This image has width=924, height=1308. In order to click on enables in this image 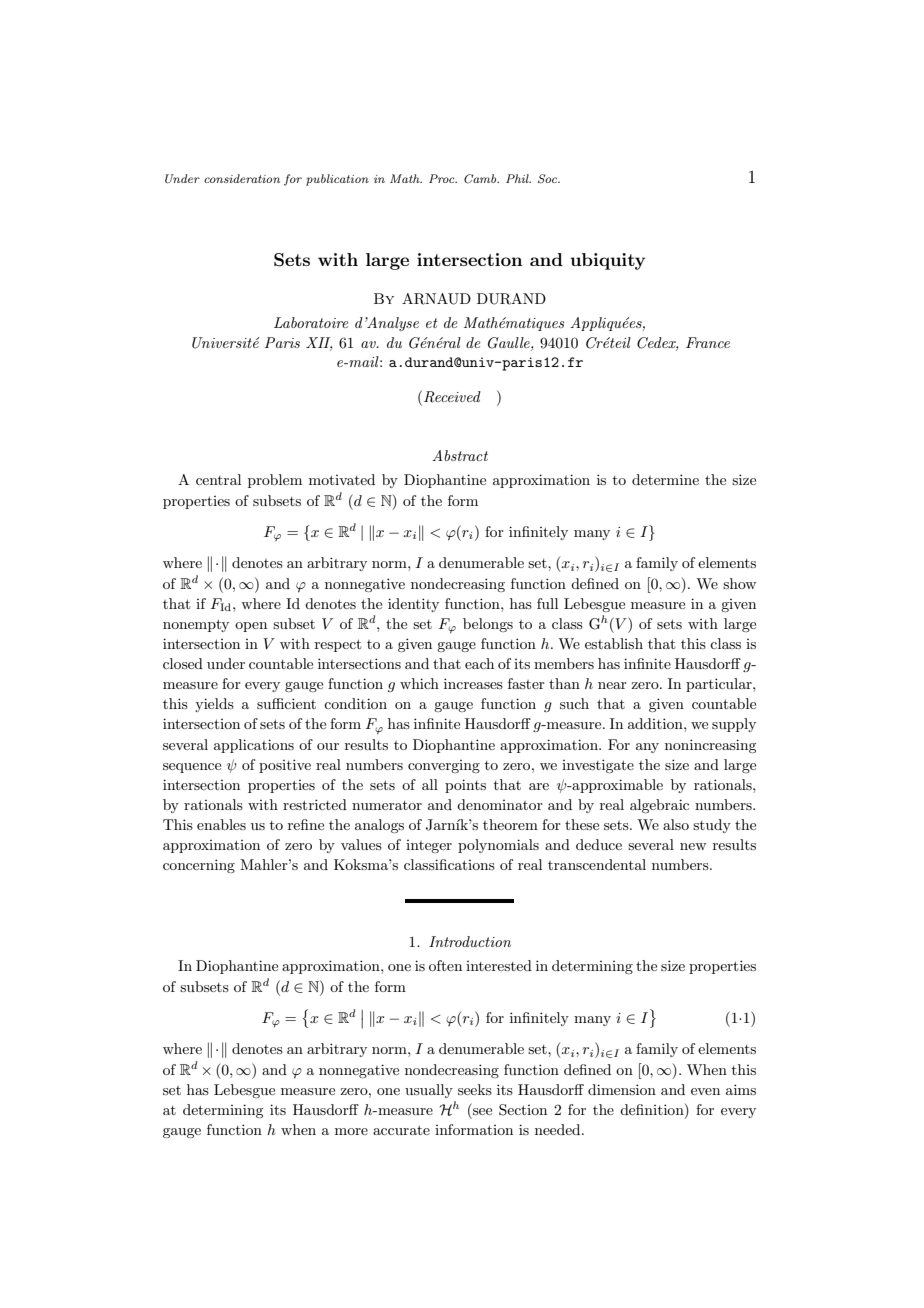, I will do `click(221, 824)`.
